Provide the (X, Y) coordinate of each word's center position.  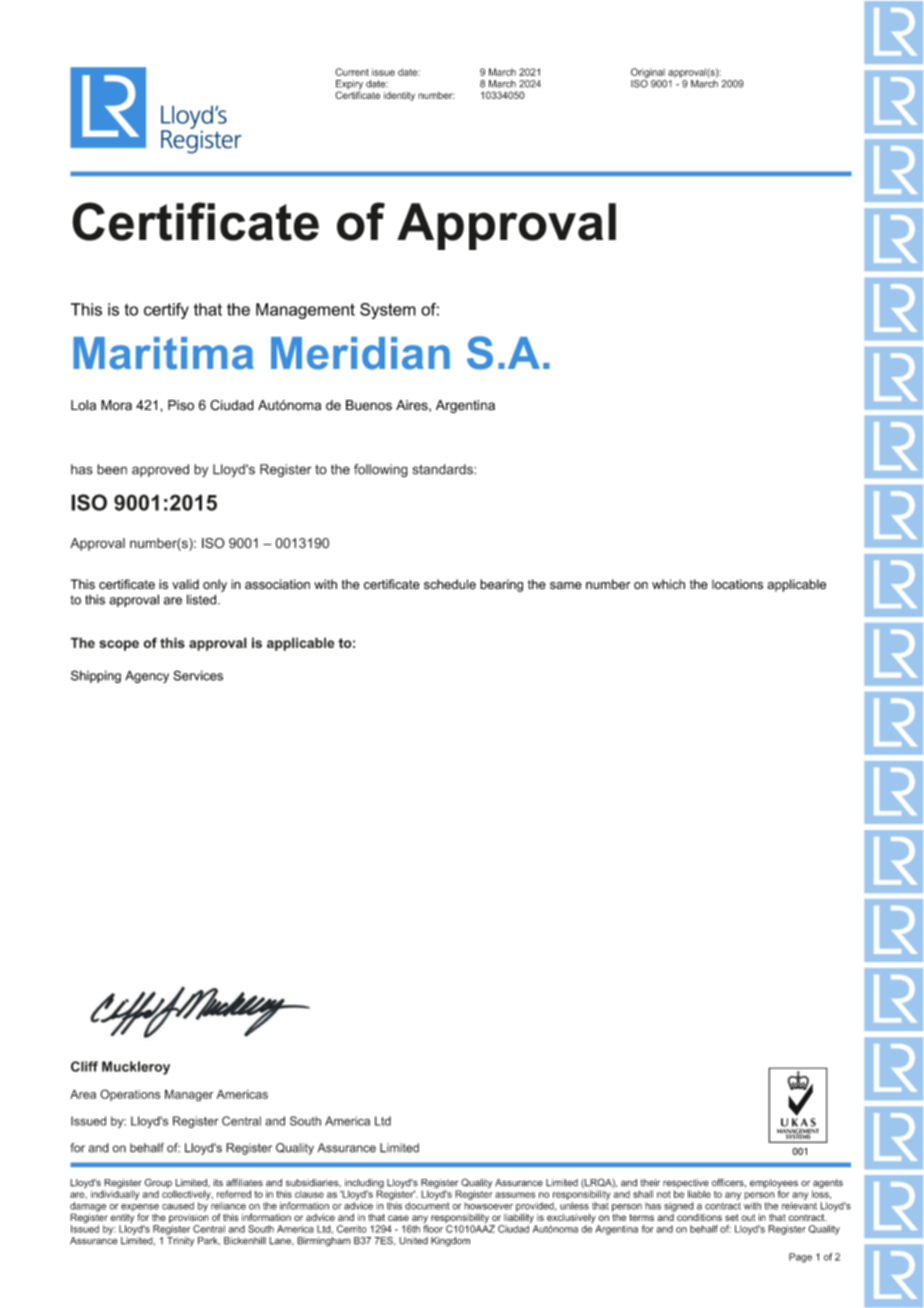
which (668, 584)
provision (189, 1217)
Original (648, 73)
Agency (147, 676)
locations (737, 584)
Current (352, 72)
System (388, 311)
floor (433, 1229)
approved (160, 470)
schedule (450, 584)
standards (443, 469)
